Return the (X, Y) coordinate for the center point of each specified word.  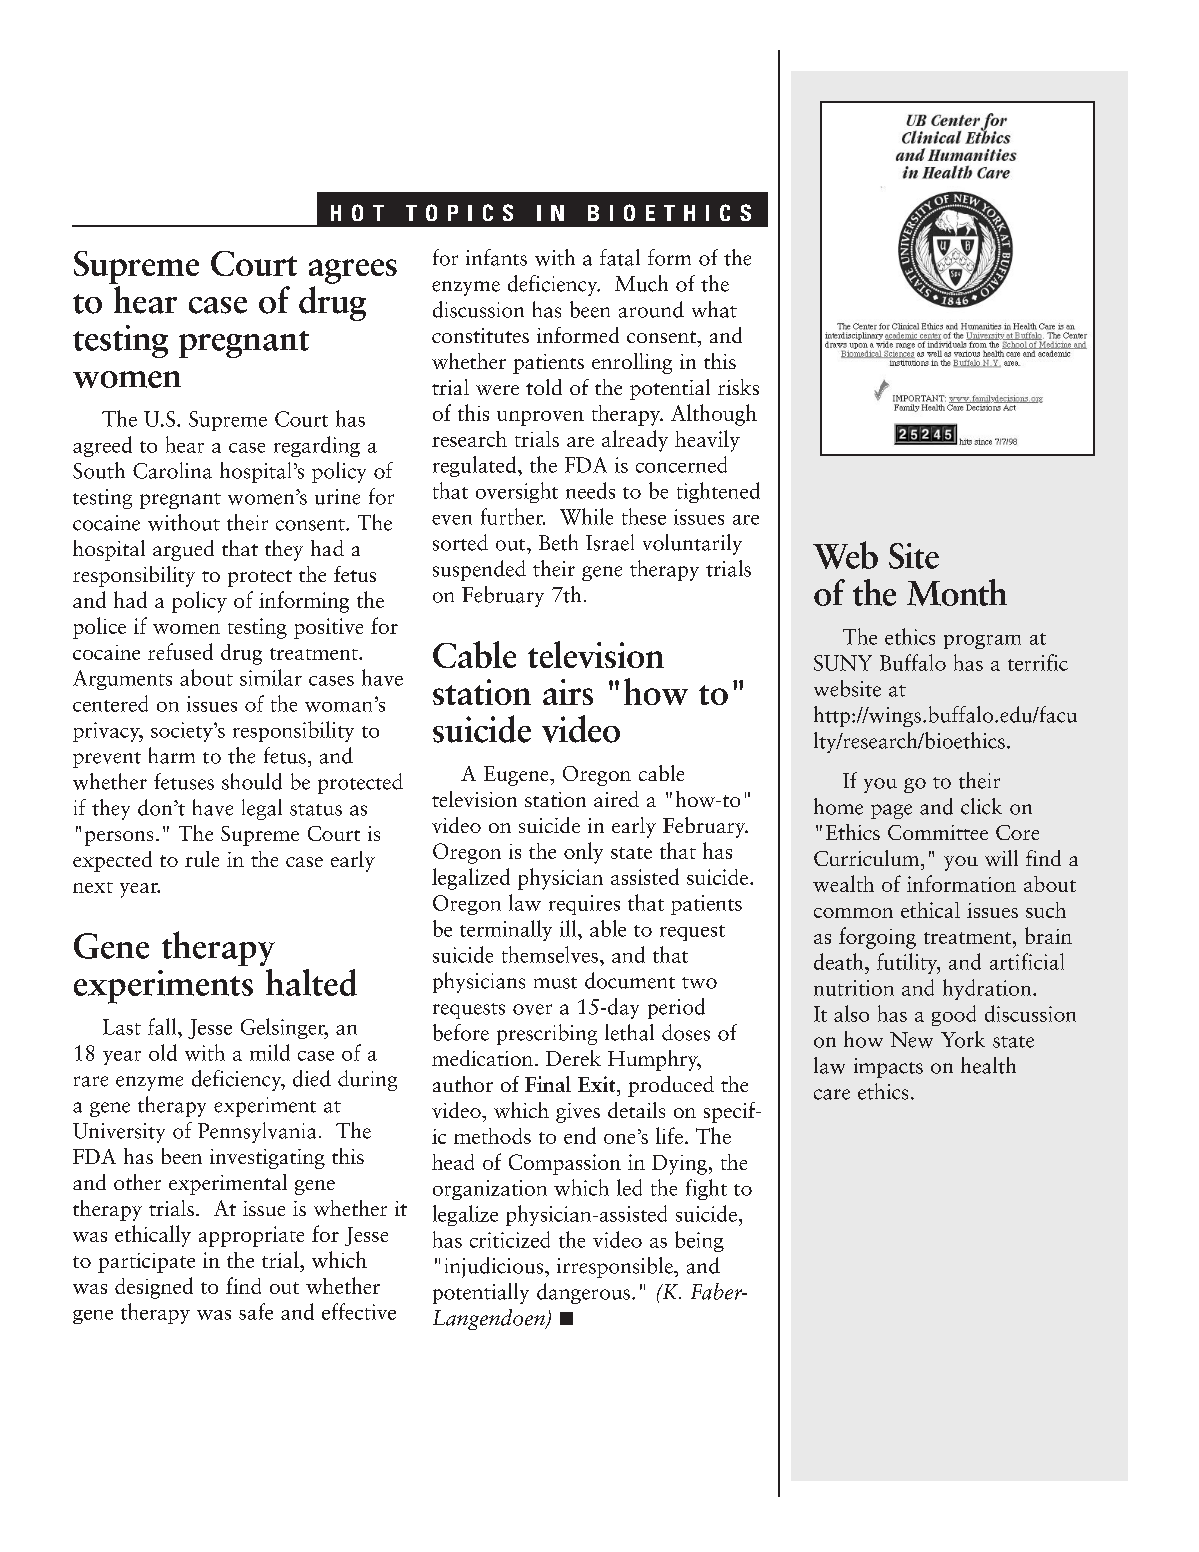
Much (641, 283)
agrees (353, 271)
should (252, 781)
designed (154, 1288)
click (981, 806)
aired (616, 799)
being (699, 1241)
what (714, 309)
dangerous (585, 1293)
